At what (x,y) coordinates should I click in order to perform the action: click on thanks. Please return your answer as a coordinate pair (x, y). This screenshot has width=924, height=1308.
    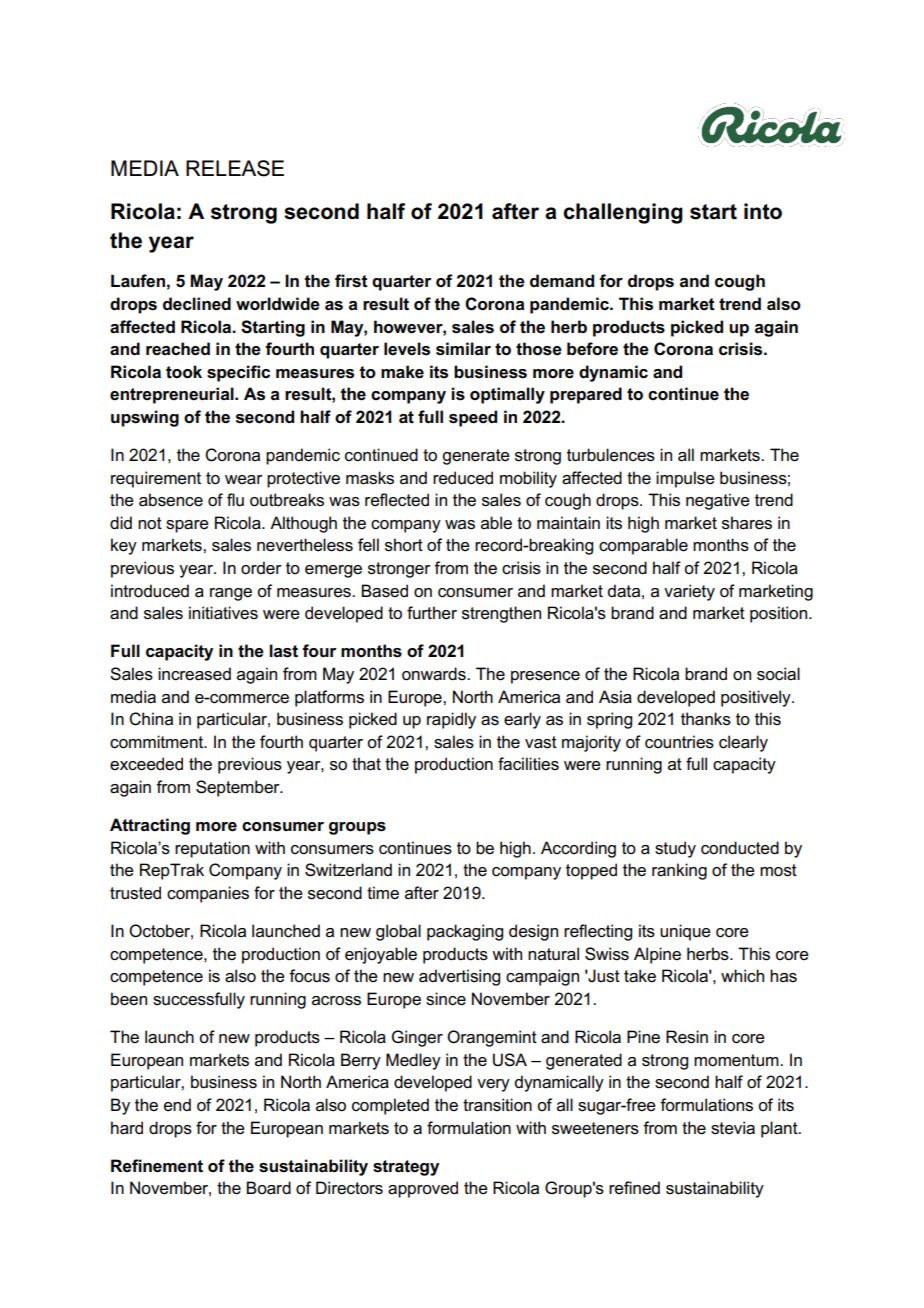
    Looking at the image, I should click on (706, 719).
